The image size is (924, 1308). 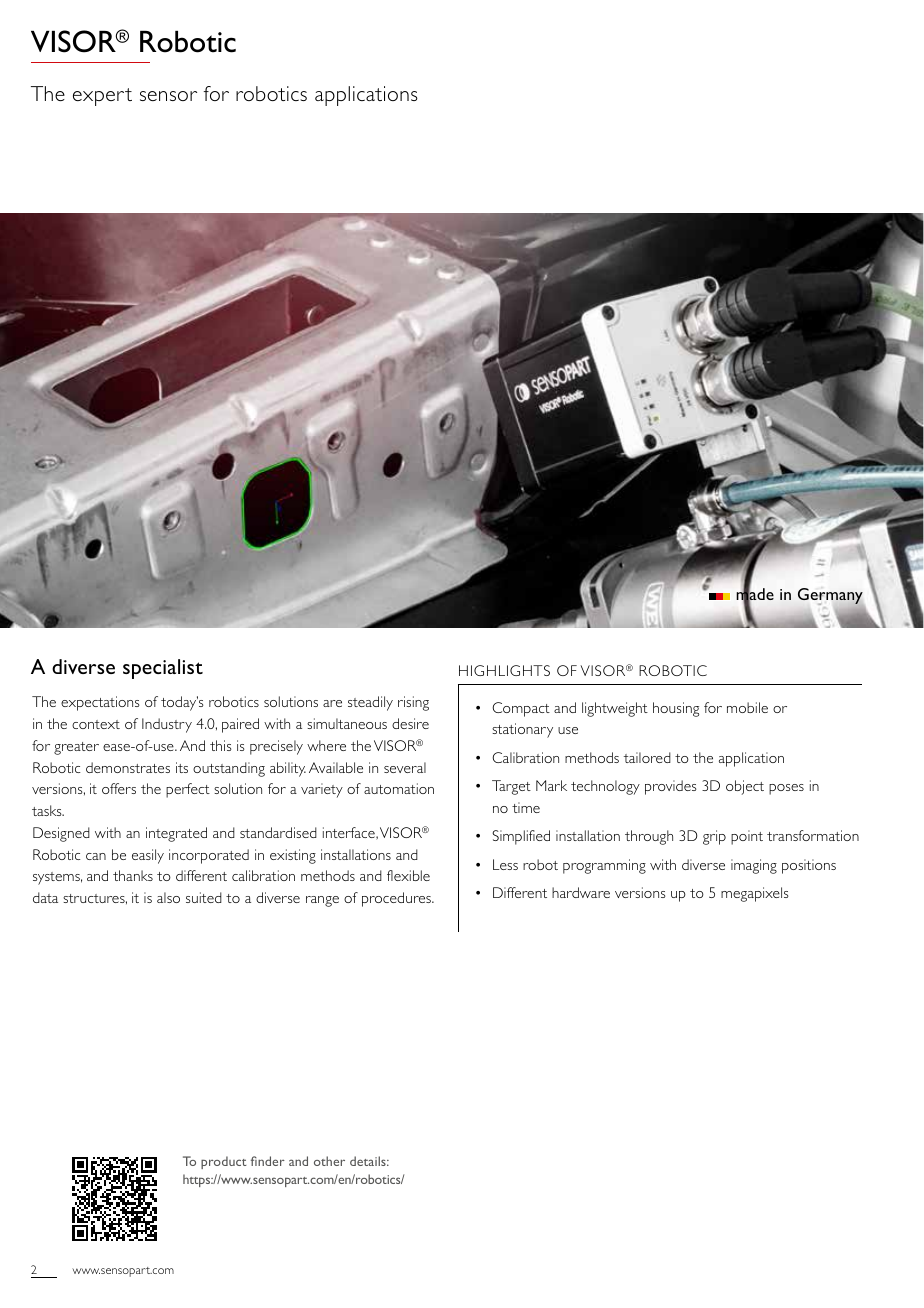 I want to click on made, so click(x=755, y=595).
